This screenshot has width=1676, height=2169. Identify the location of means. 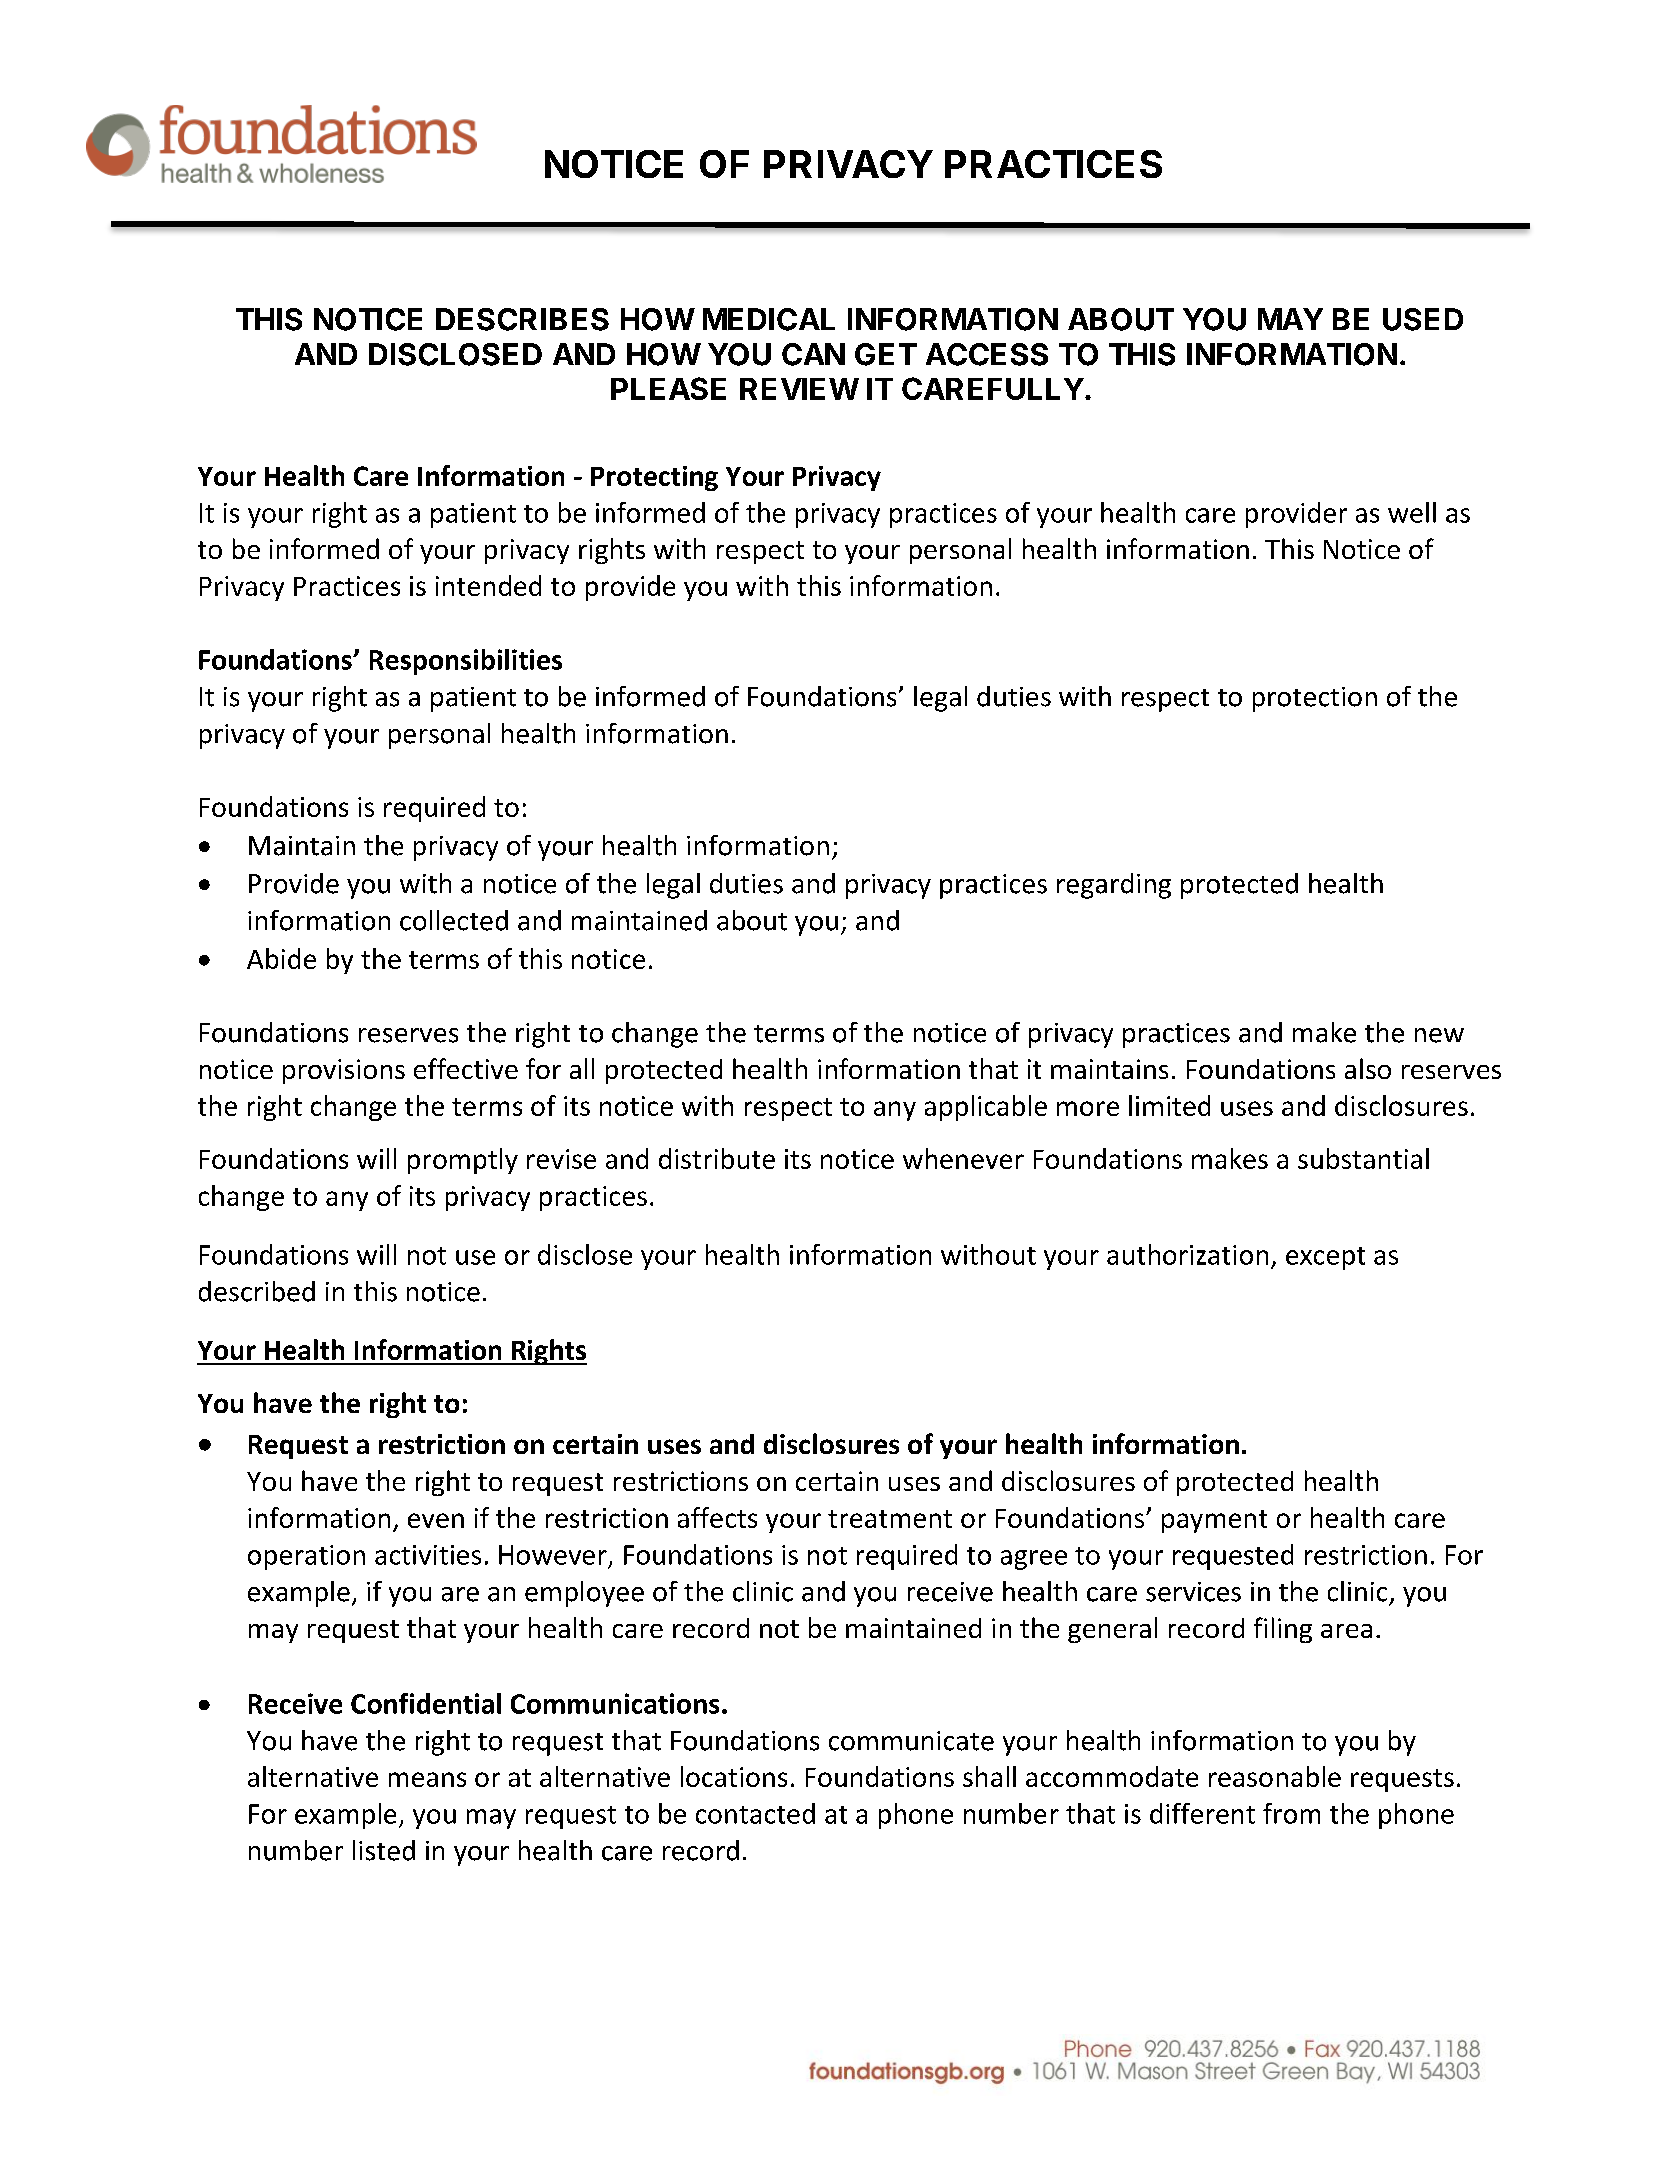
(427, 1779).
